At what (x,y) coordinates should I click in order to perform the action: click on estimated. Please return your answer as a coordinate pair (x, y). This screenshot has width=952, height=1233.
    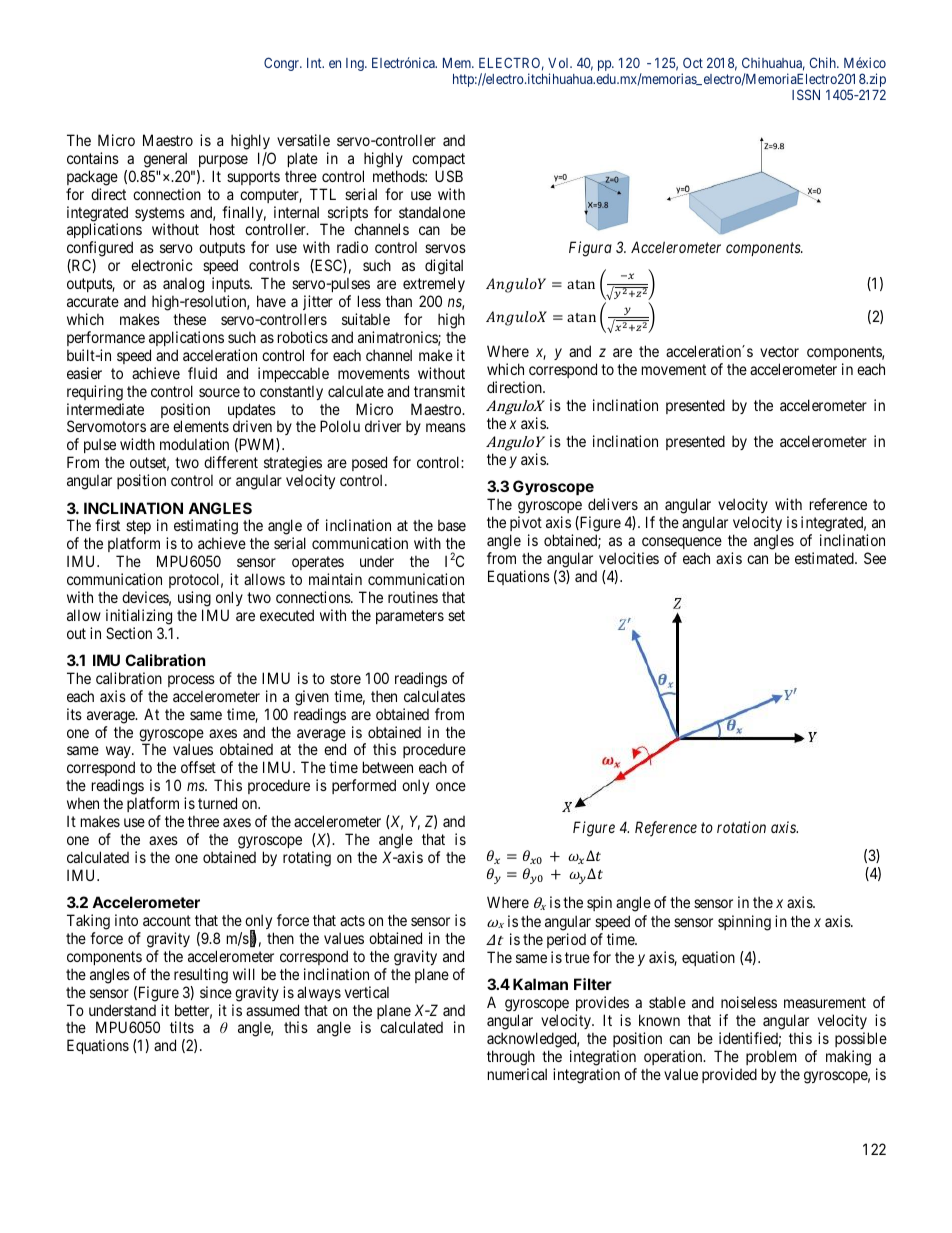
    Looking at the image, I should click on (825, 558).
